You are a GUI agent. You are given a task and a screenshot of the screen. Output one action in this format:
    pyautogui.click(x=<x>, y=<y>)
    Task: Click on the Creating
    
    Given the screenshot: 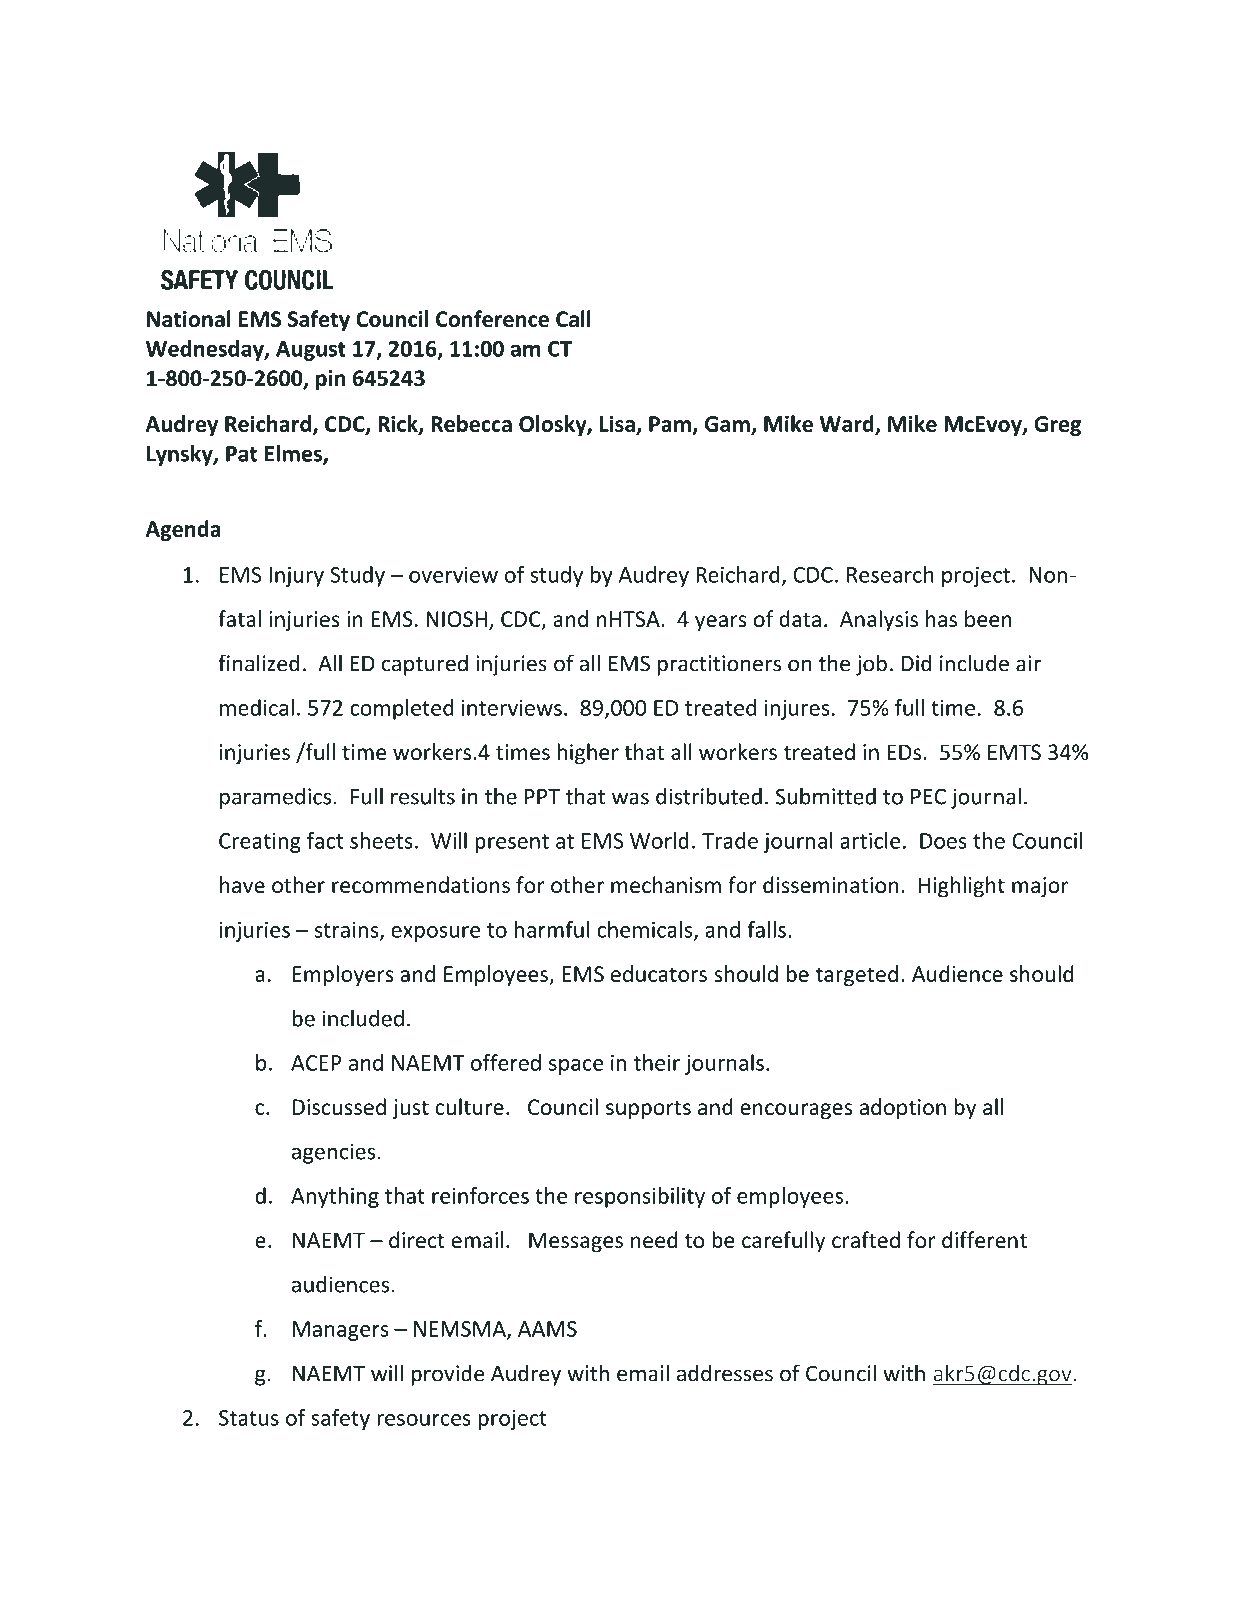 What is the action you would take?
    pyautogui.click(x=260, y=843)
